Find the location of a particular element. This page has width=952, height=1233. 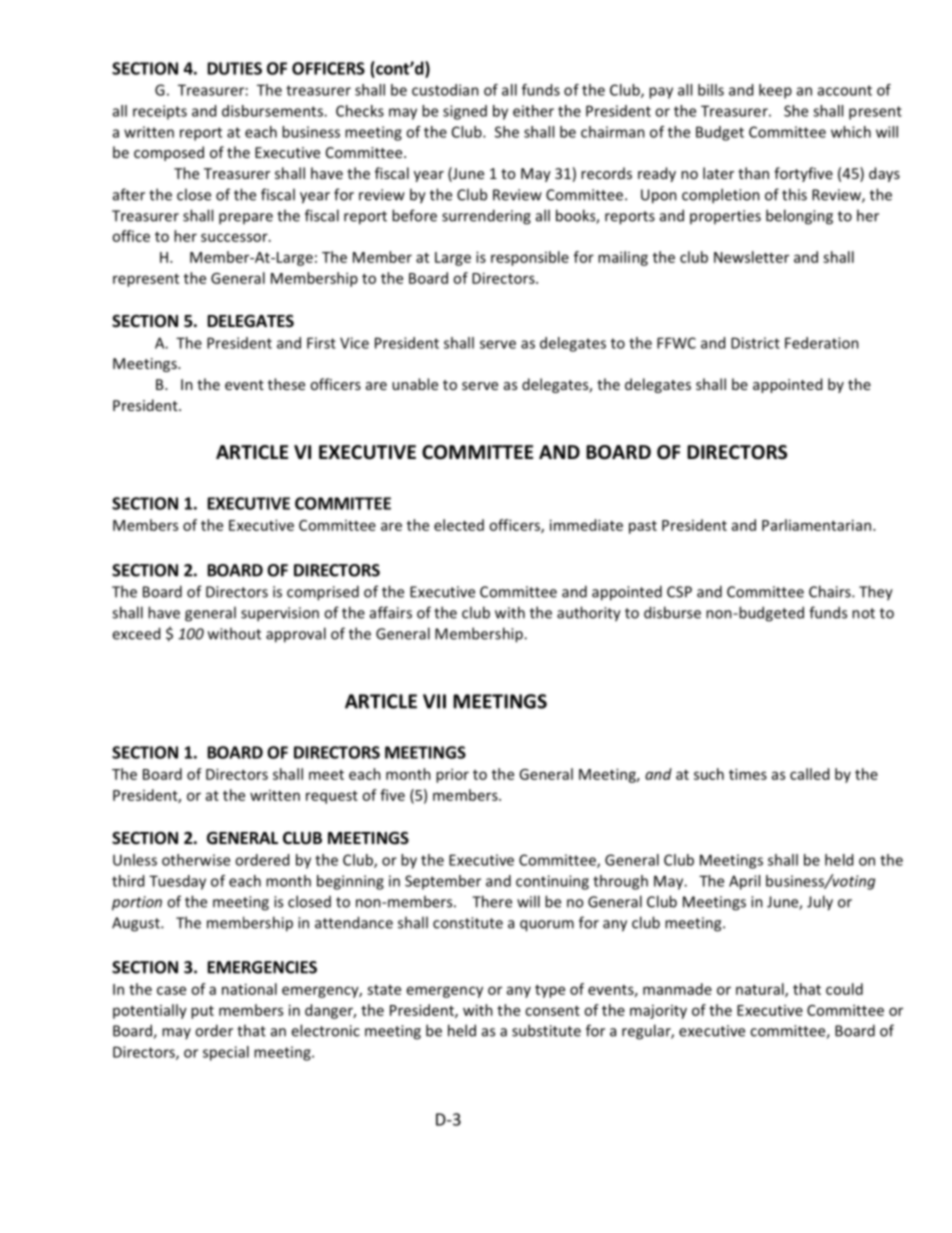

either is located at coordinates (533, 111).
